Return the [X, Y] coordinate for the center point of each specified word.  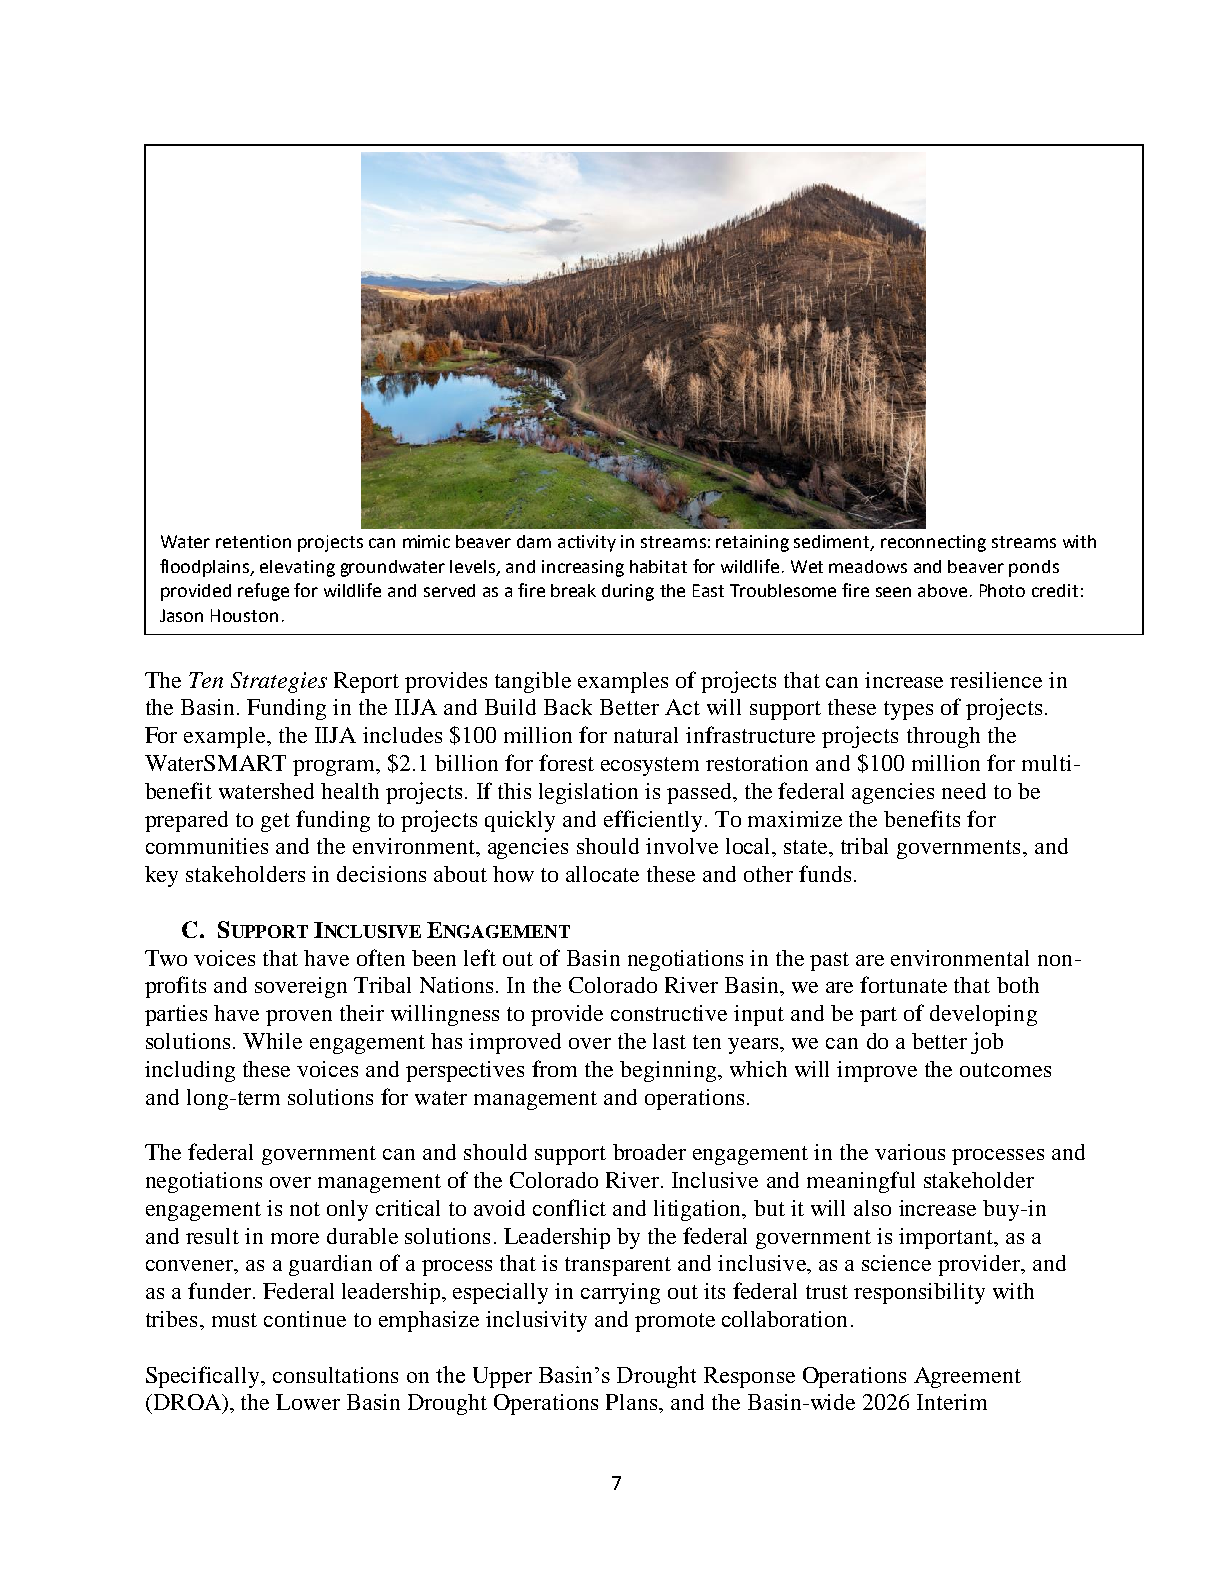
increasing [583, 568]
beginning [669, 1071]
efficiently [653, 821]
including [190, 1071]
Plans [633, 1402]
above [942, 590]
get [275, 822]
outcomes [1005, 1070]
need [964, 791]
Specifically [204, 1377]
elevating [297, 568]
